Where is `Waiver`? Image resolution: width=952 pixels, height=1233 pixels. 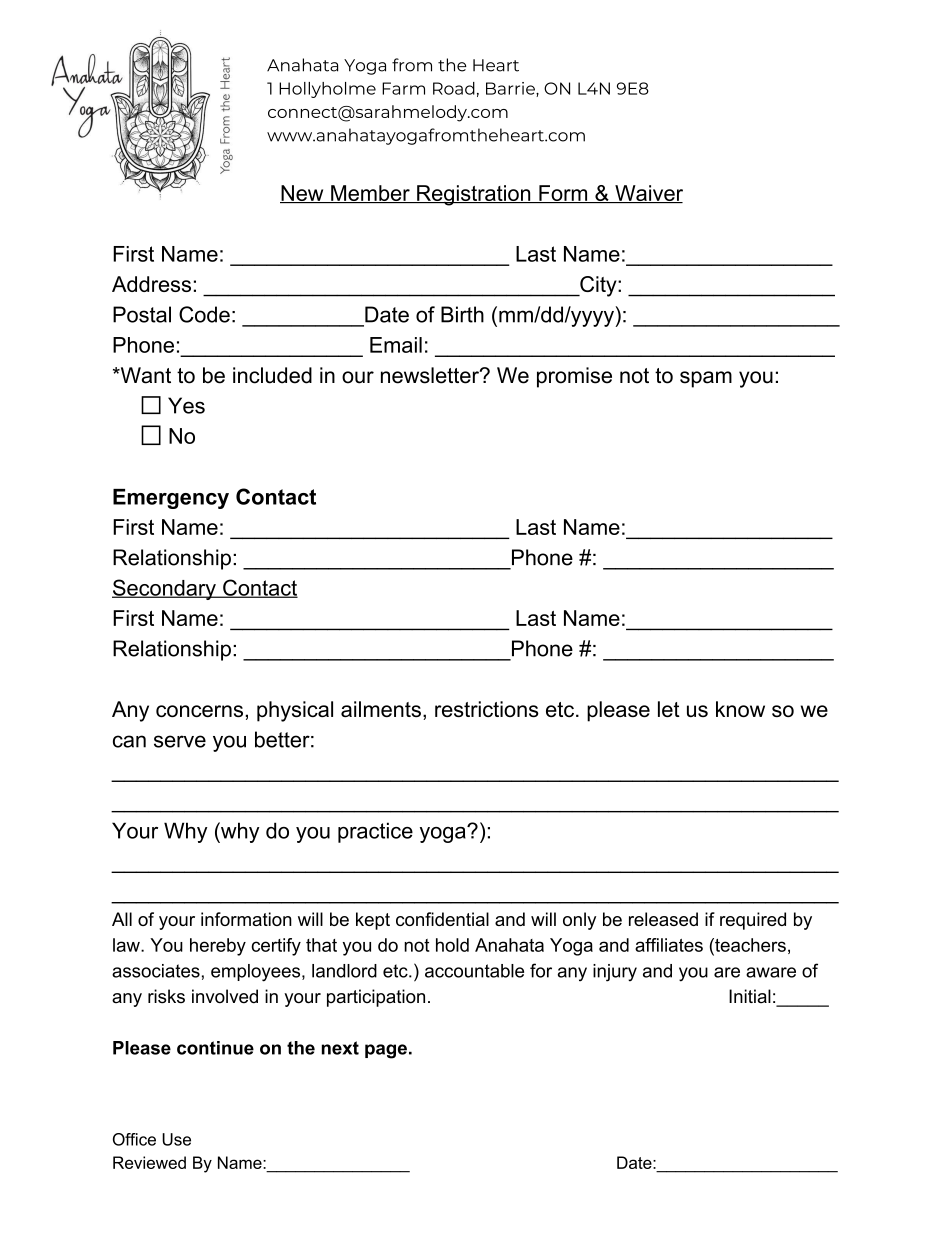
Waiver is located at coordinates (648, 194).
